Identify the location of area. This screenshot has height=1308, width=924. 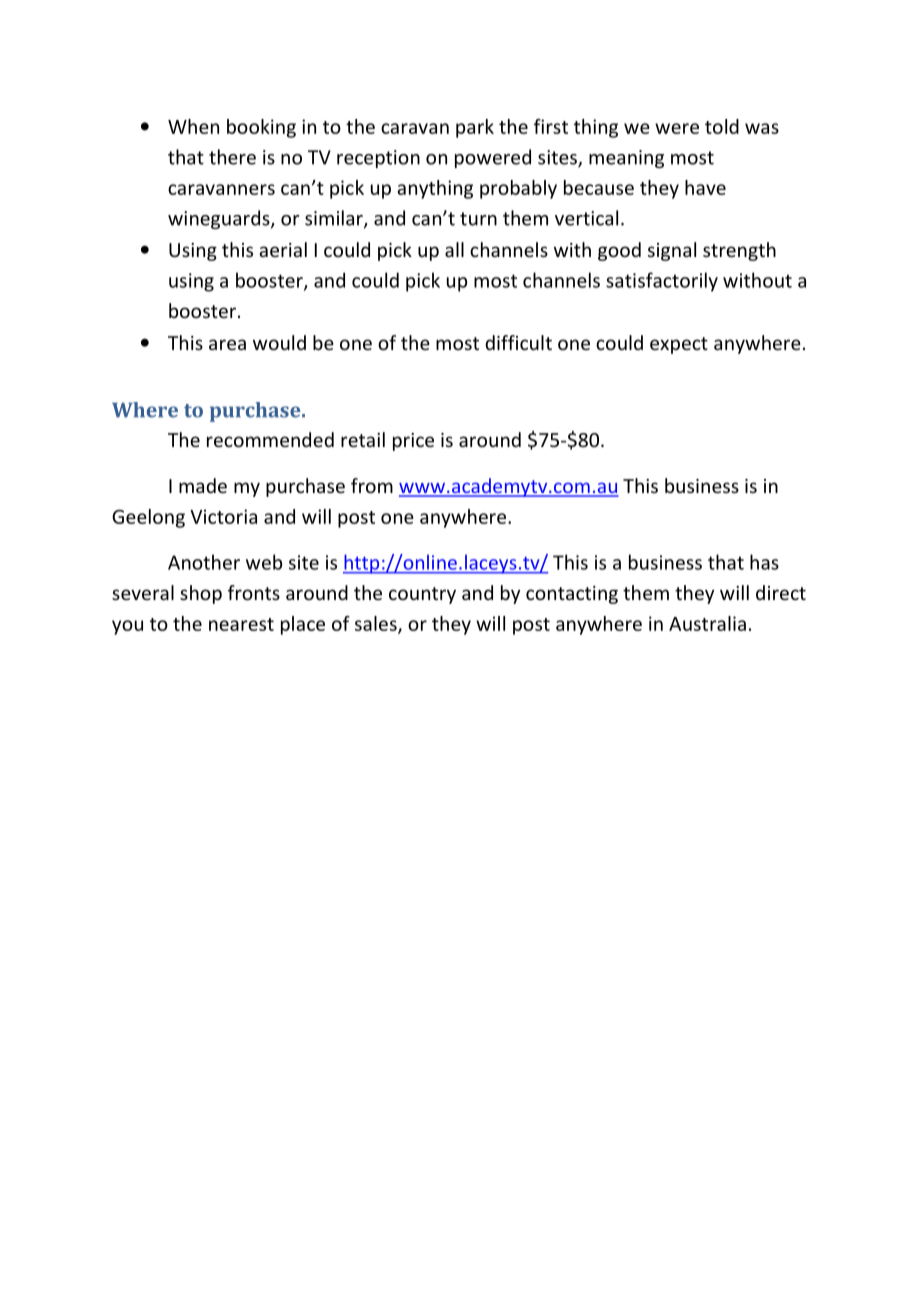
(227, 344).
